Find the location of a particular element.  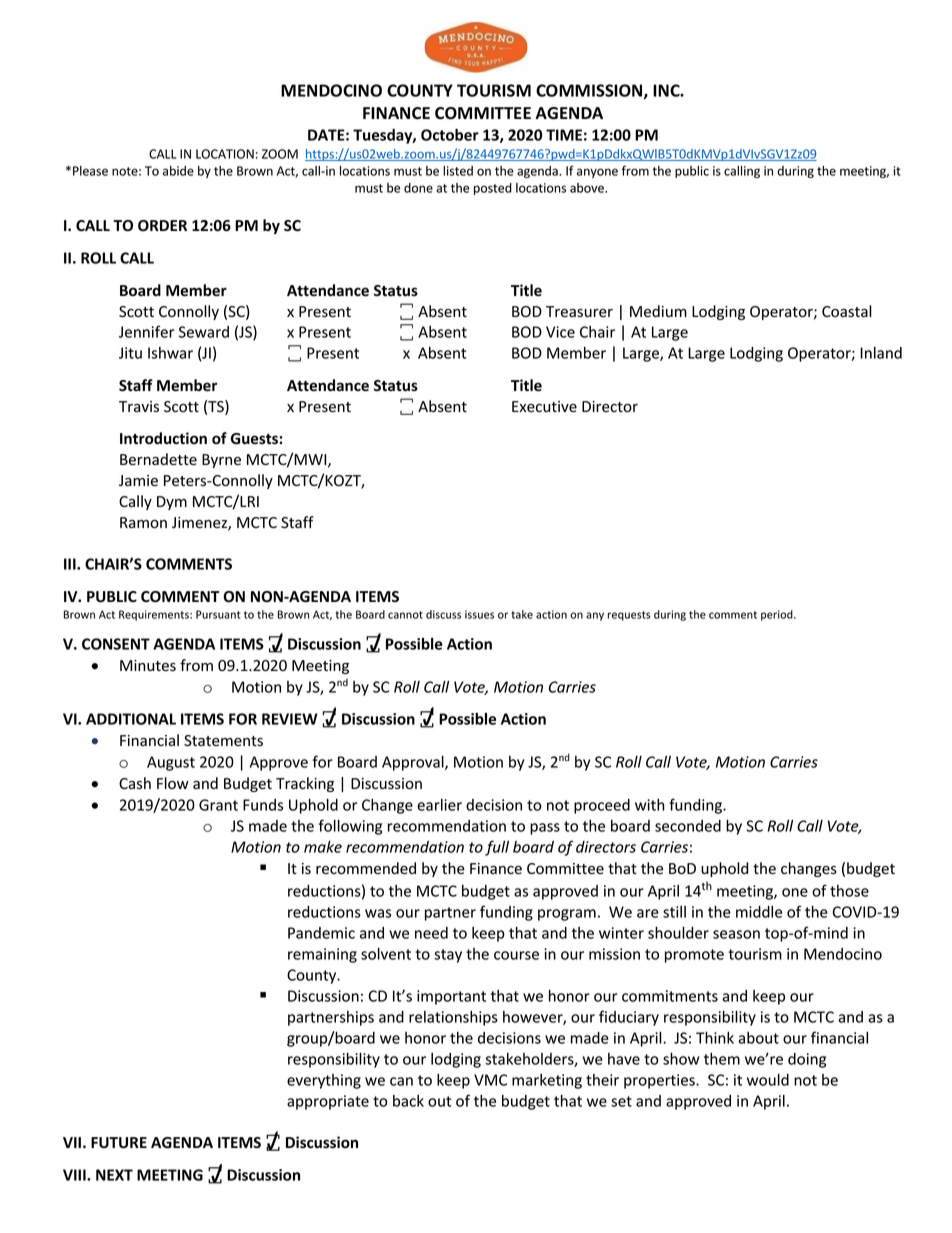

listed is located at coordinates (458, 171).
